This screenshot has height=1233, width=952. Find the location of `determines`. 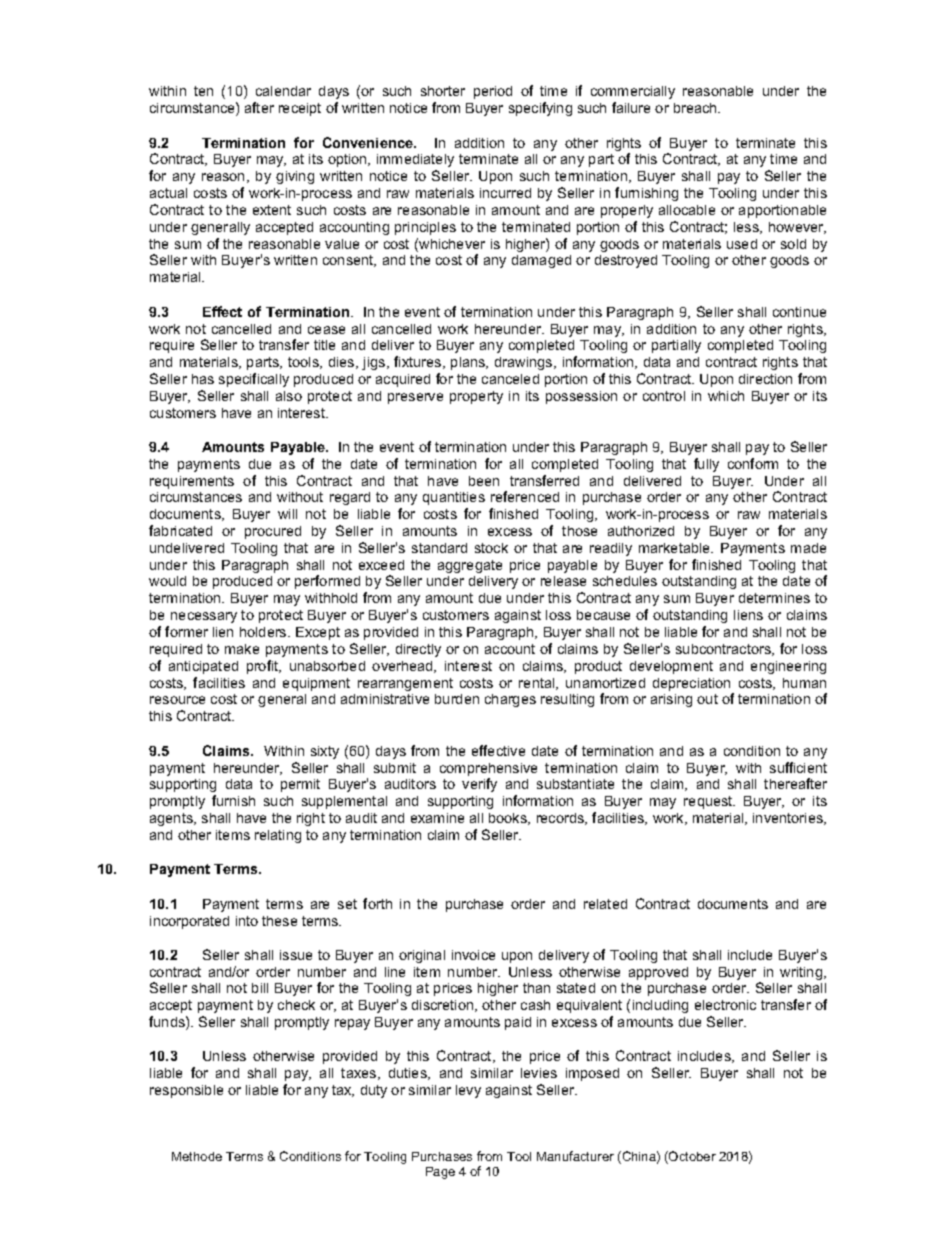

determines is located at coordinates (774, 598).
